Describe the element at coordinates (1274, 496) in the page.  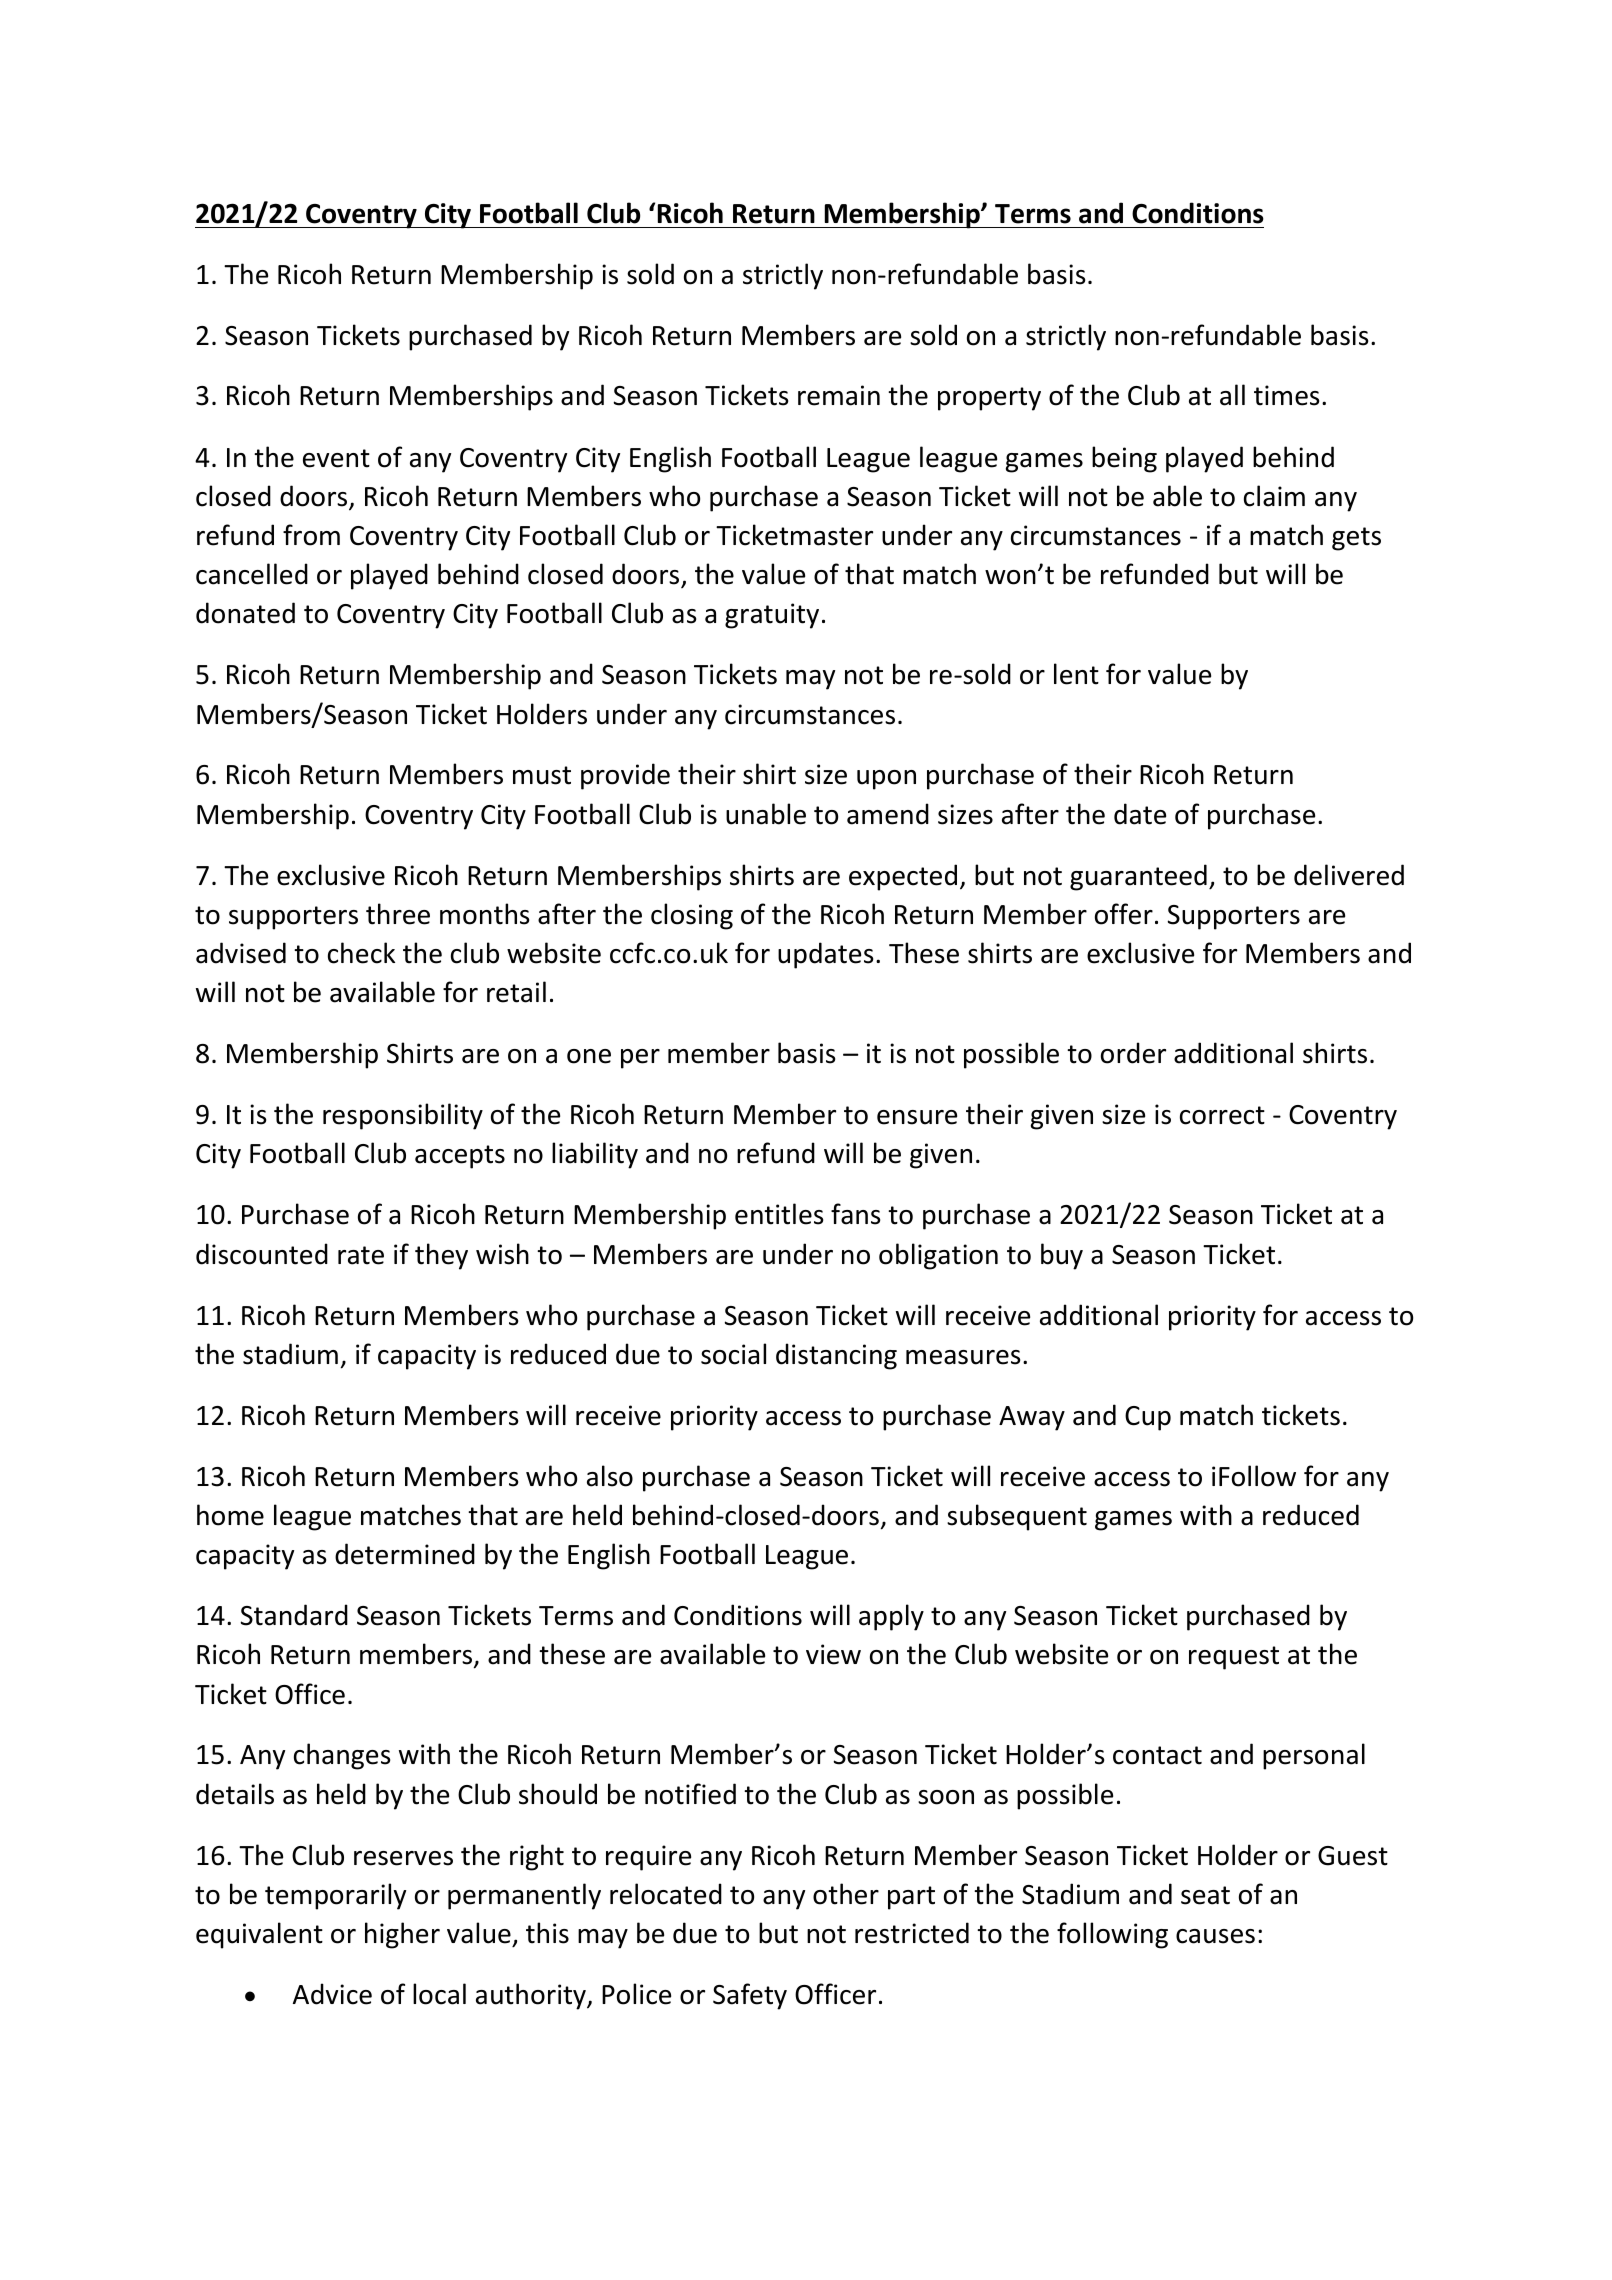
I see `claim` at that location.
